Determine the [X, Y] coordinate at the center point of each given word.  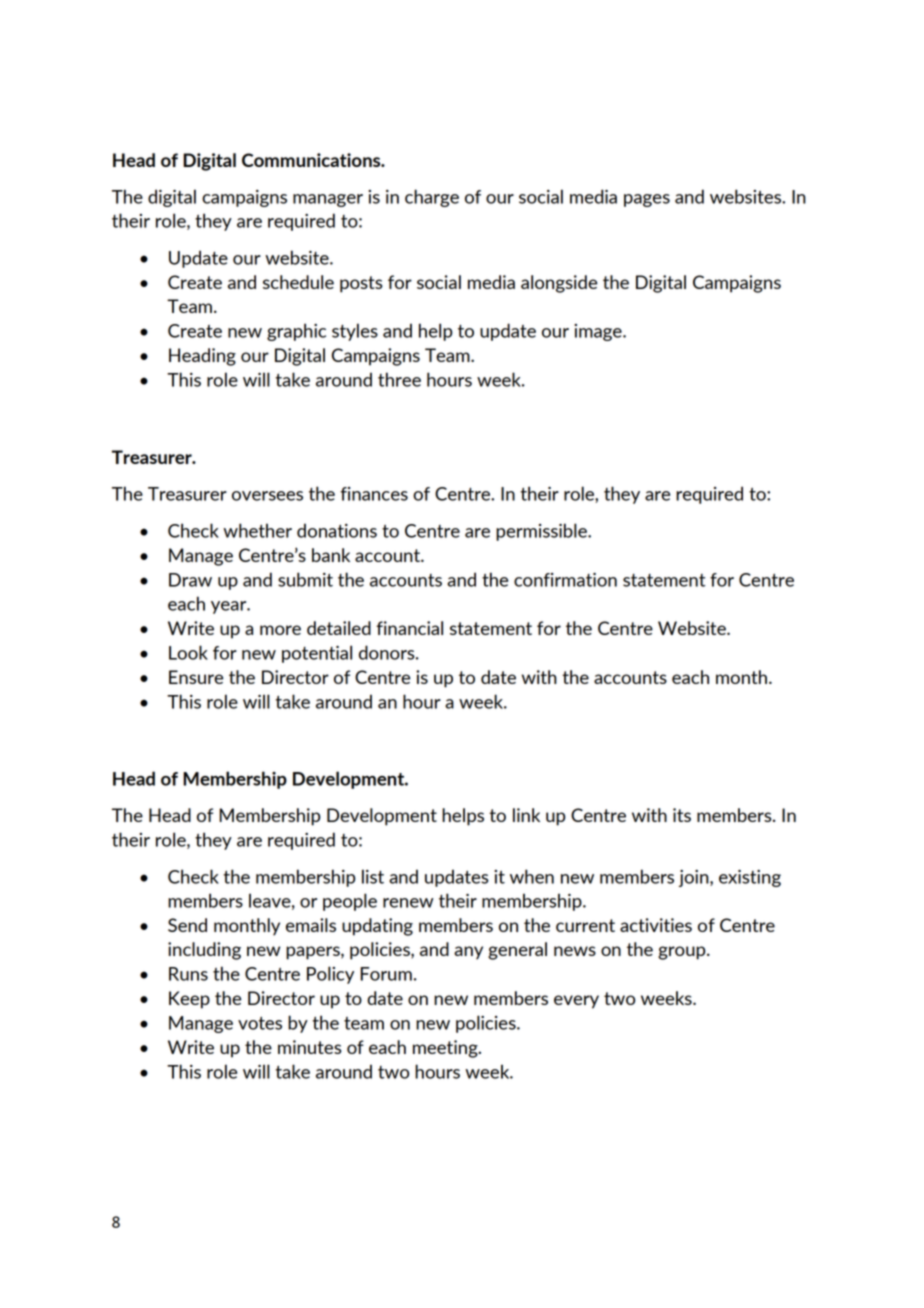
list [373, 876]
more [280, 630]
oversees [267, 496]
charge [432, 198]
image [599, 332]
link [526, 815]
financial [409, 628]
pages [647, 200]
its [682, 815]
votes [260, 1023]
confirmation [565, 580]
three [399, 379]
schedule [298, 282]
